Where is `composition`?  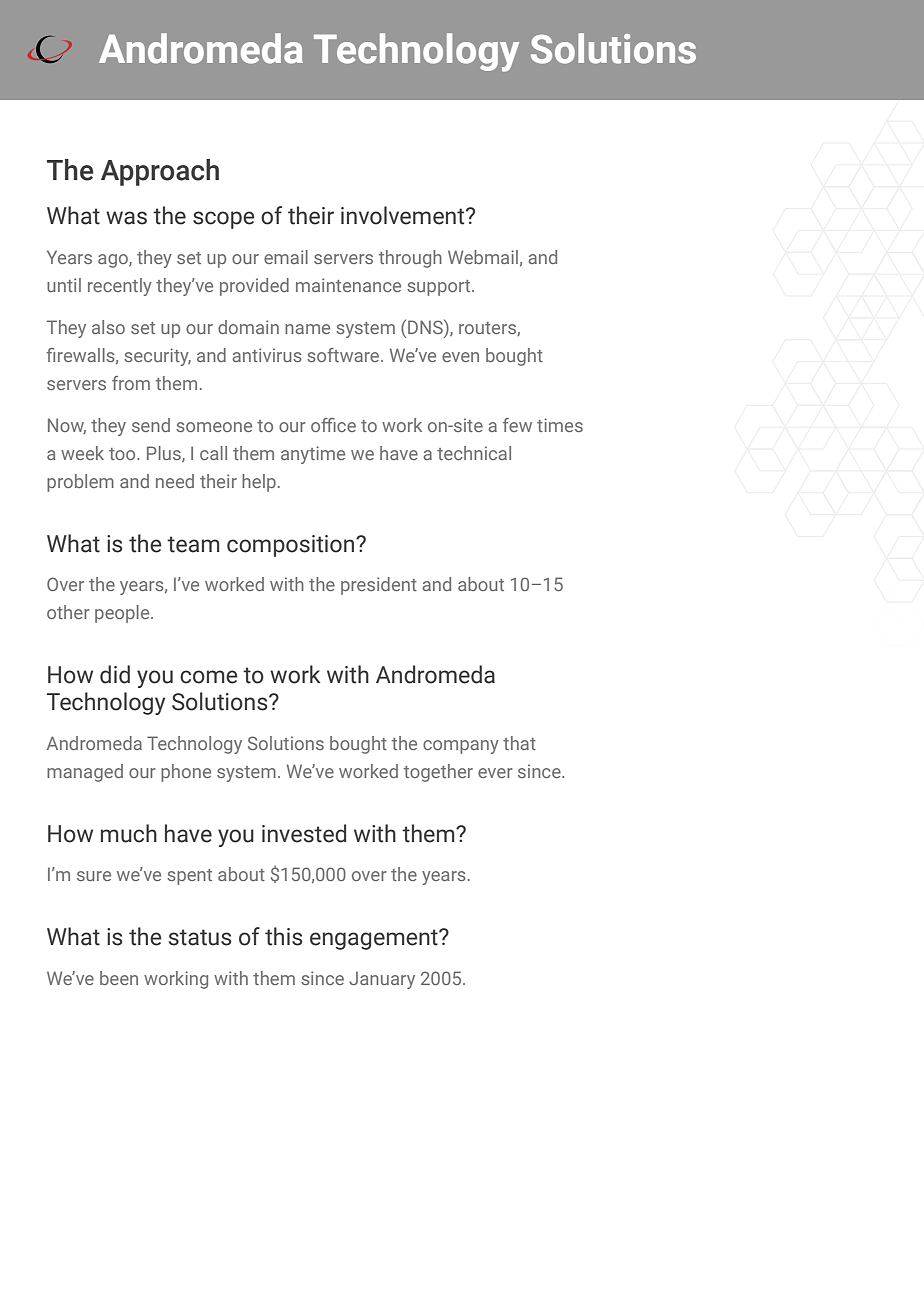 composition is located at coordinates (292, 546).
